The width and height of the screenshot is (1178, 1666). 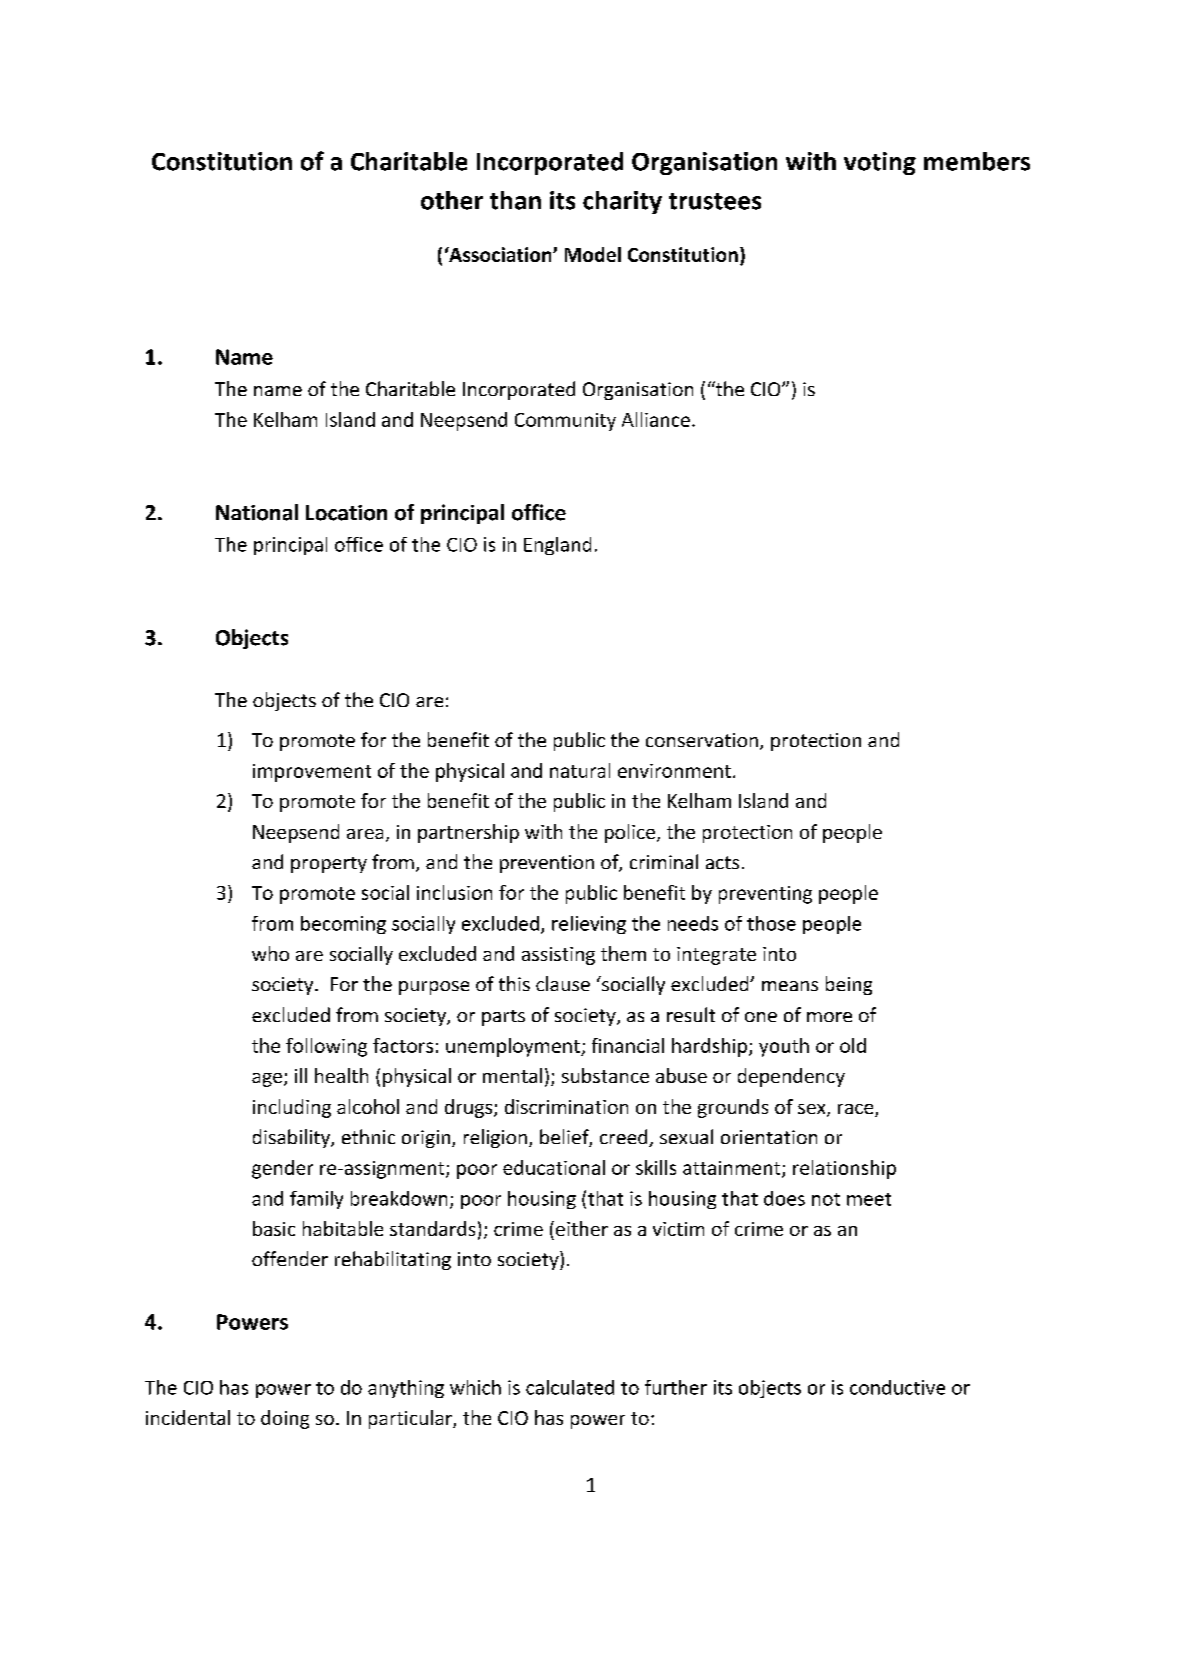 What do you see at coordinates (285, 1419) in the screenshot?
I see `doing` at bounding box center [285, 1419].
